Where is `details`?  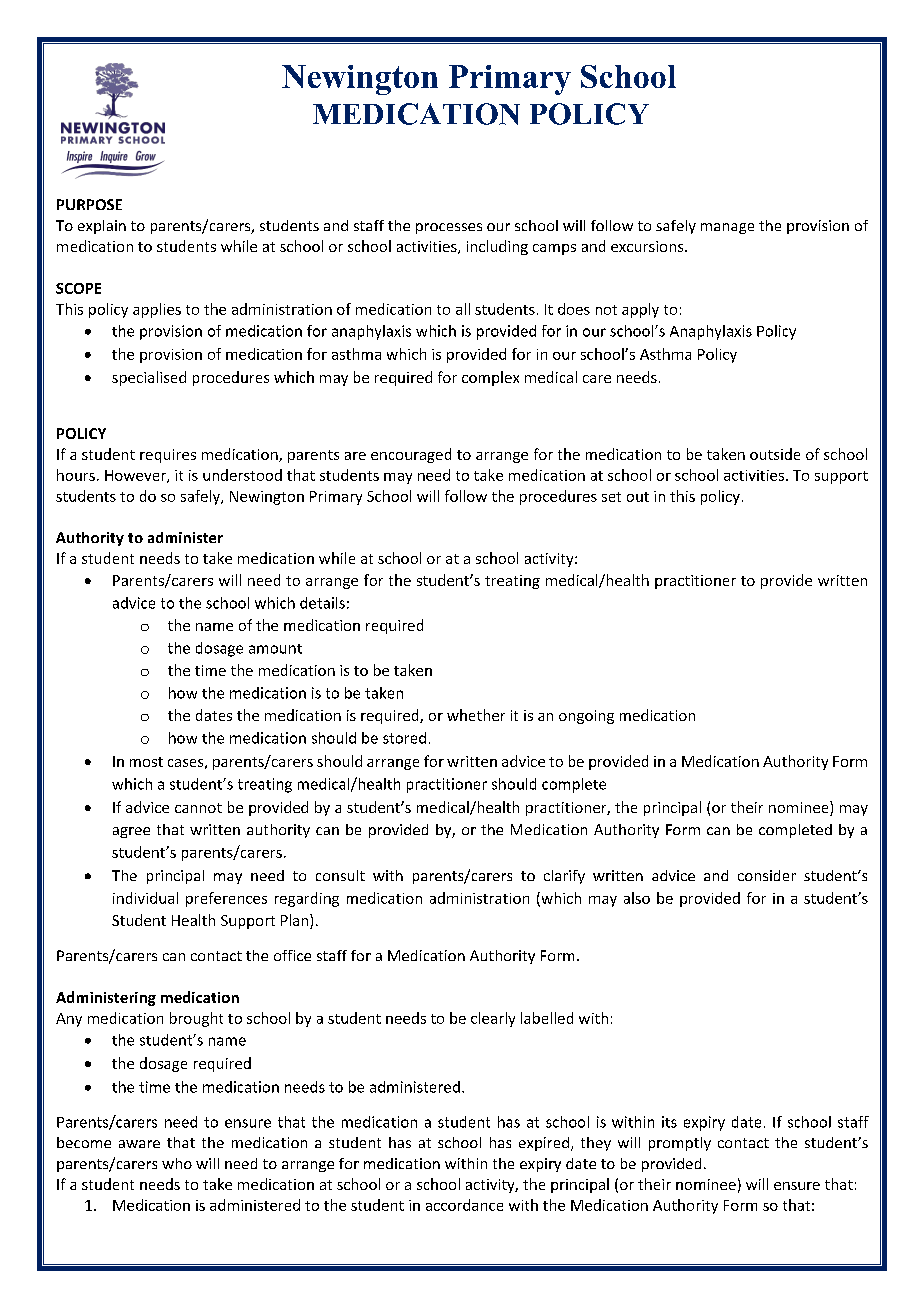
details is located at coordinates (322, 603).
